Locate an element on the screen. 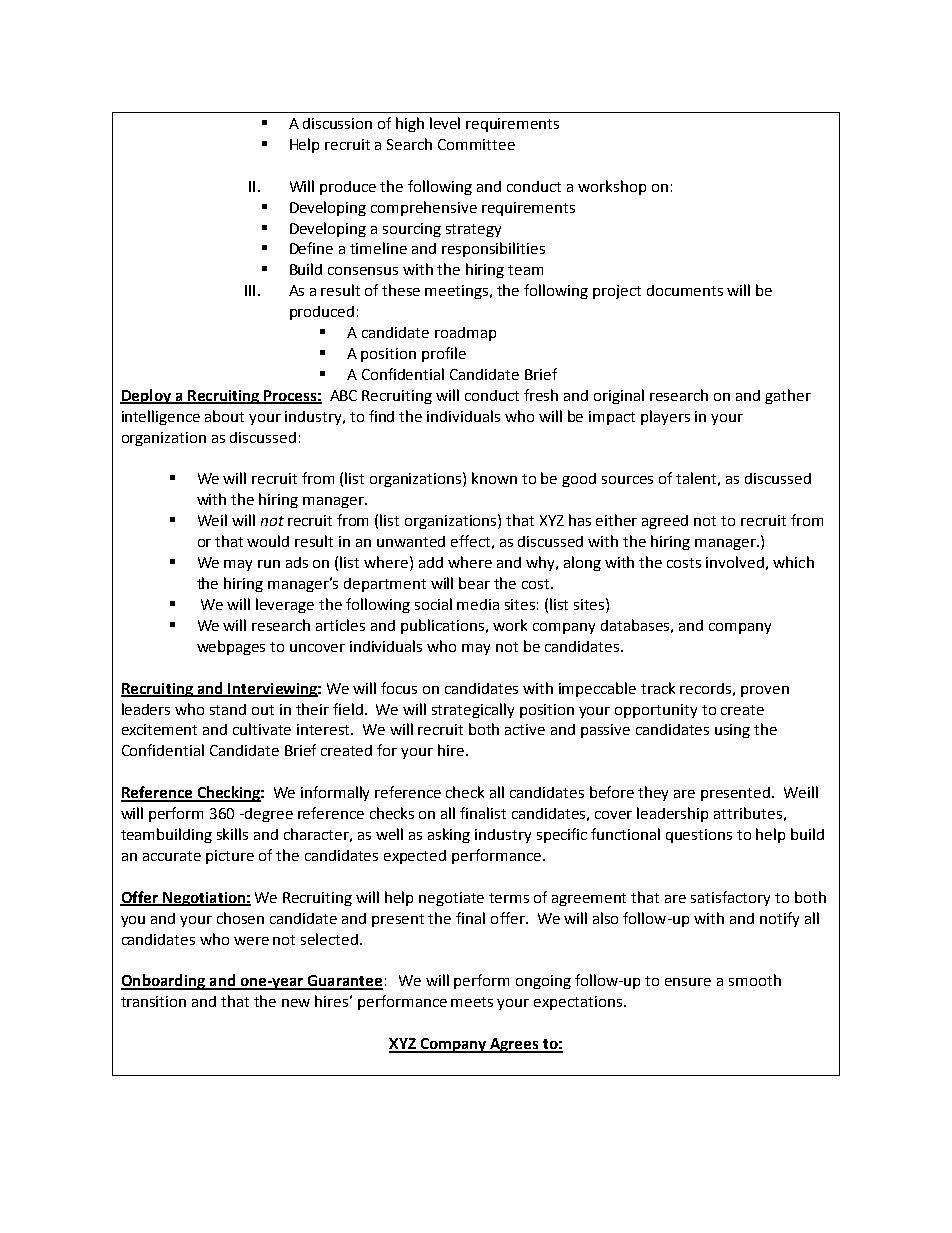 The image size is (952, 1233). Committee is located at coordinates (476, 144).
